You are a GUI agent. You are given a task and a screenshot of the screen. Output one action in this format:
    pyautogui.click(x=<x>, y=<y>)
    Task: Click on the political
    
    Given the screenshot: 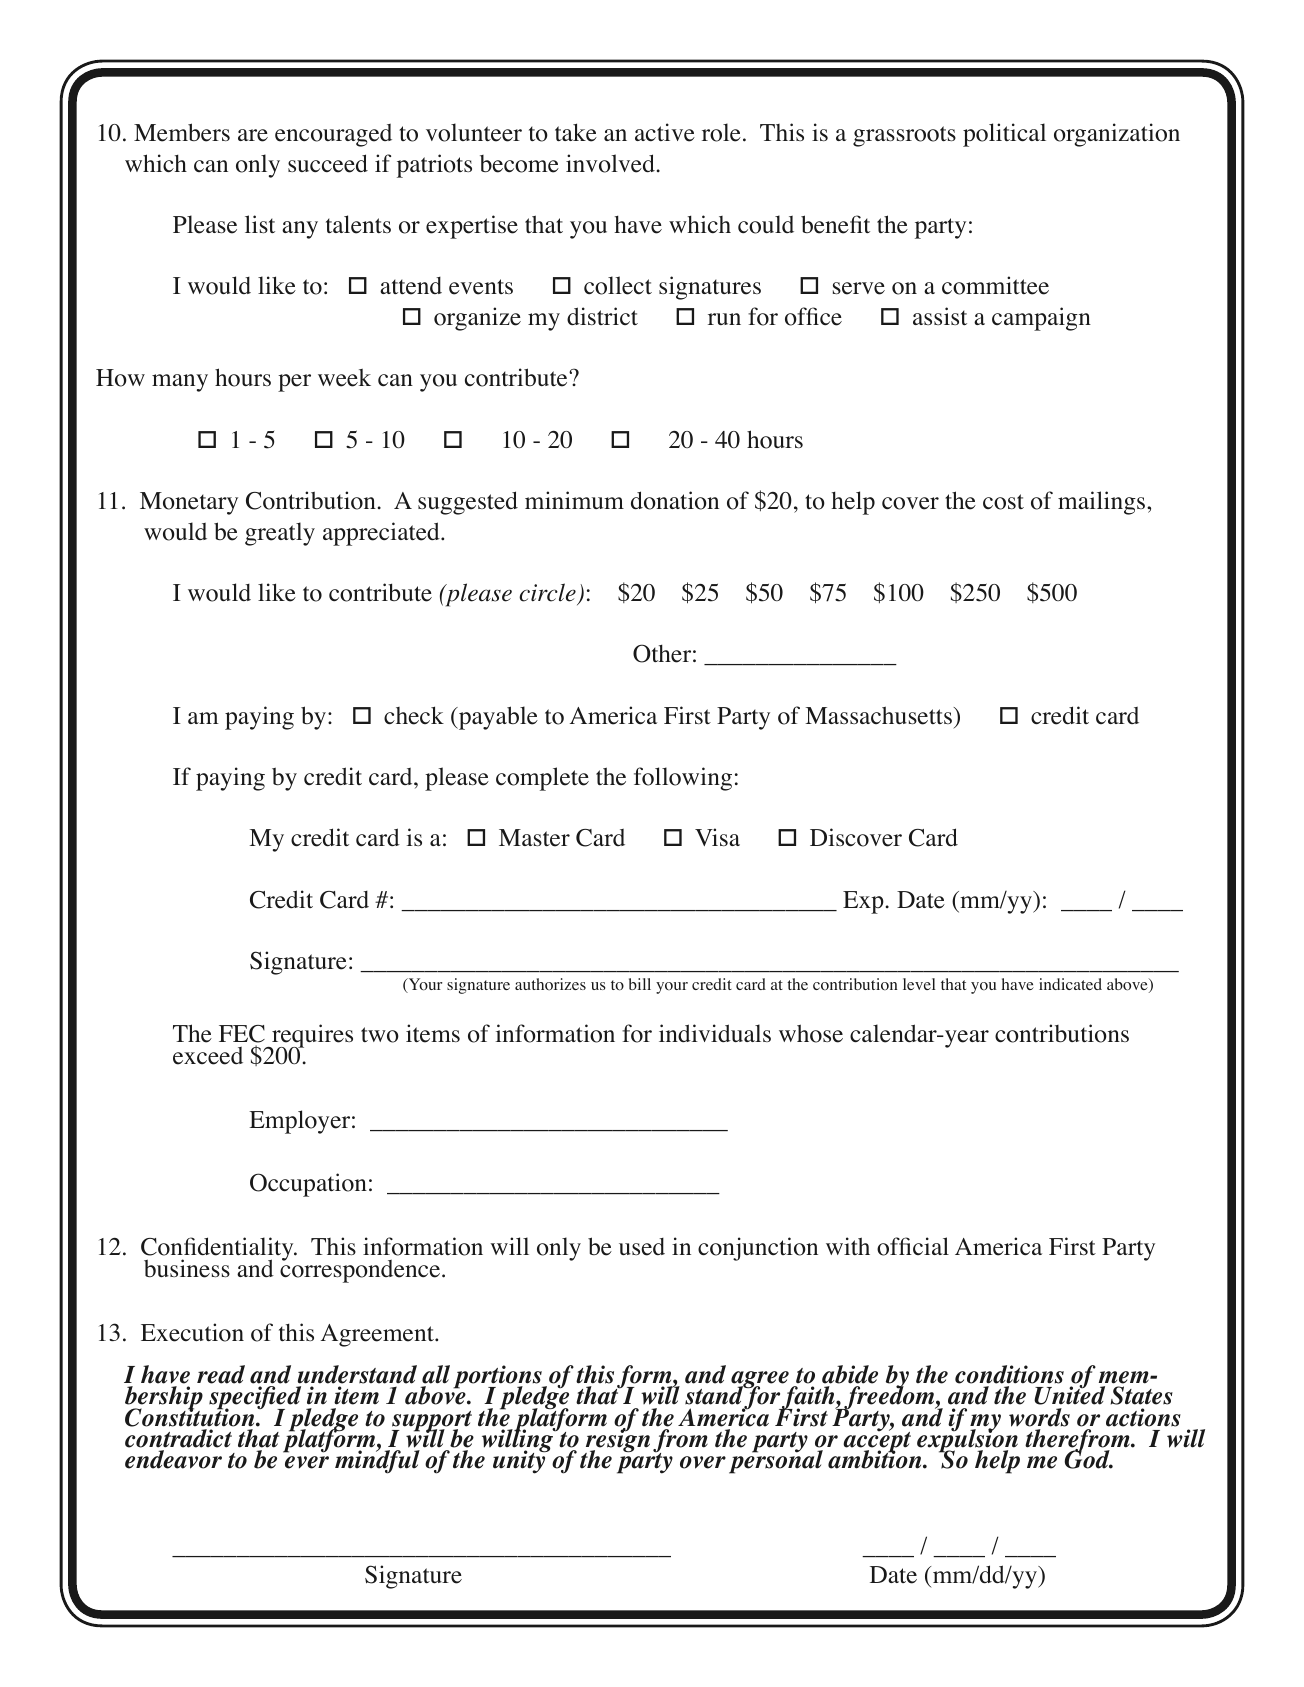 What is the action you would take?
    pyautogui.click(x=1004, y=135)
